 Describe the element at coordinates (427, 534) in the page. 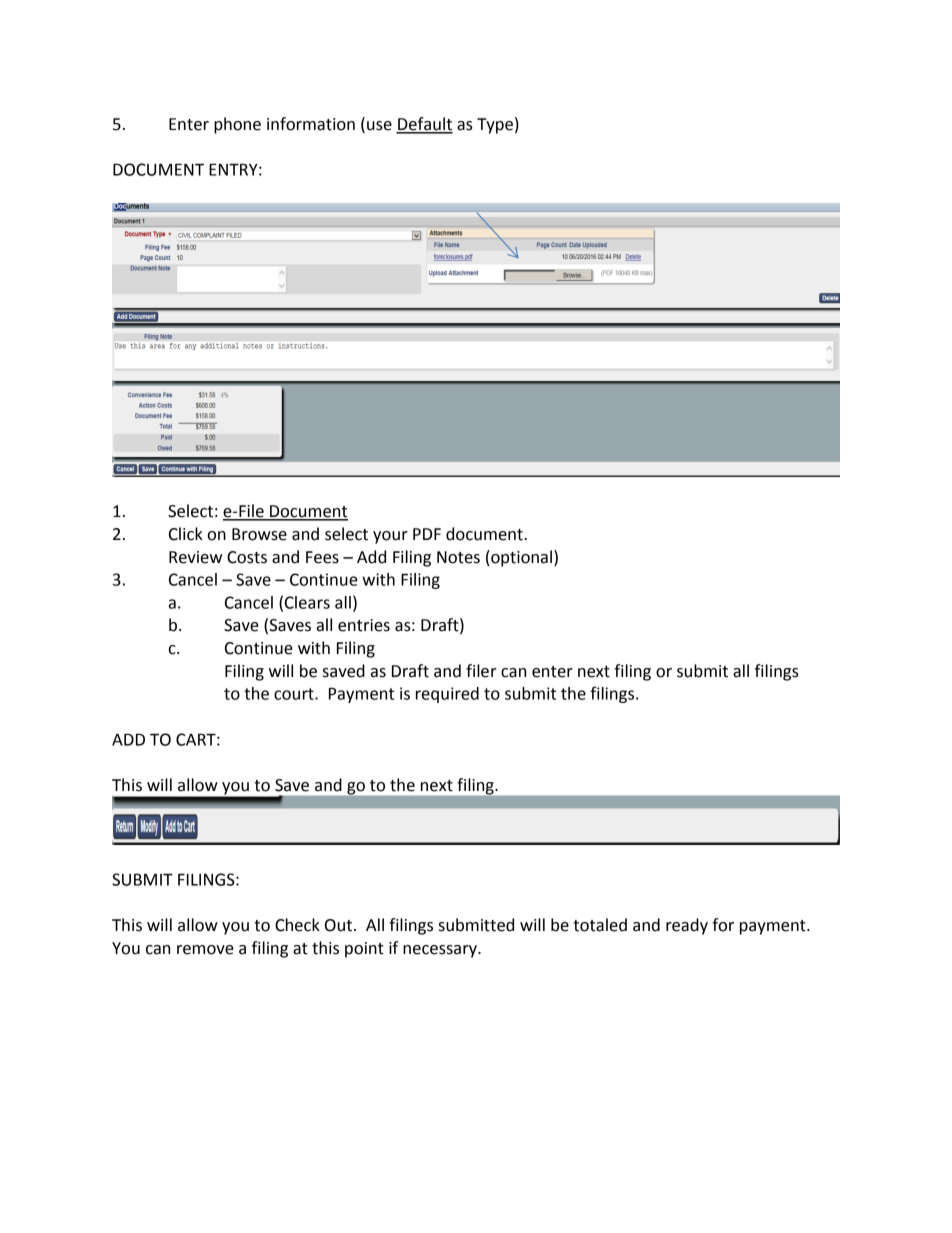

I see `PDF` at that location.
